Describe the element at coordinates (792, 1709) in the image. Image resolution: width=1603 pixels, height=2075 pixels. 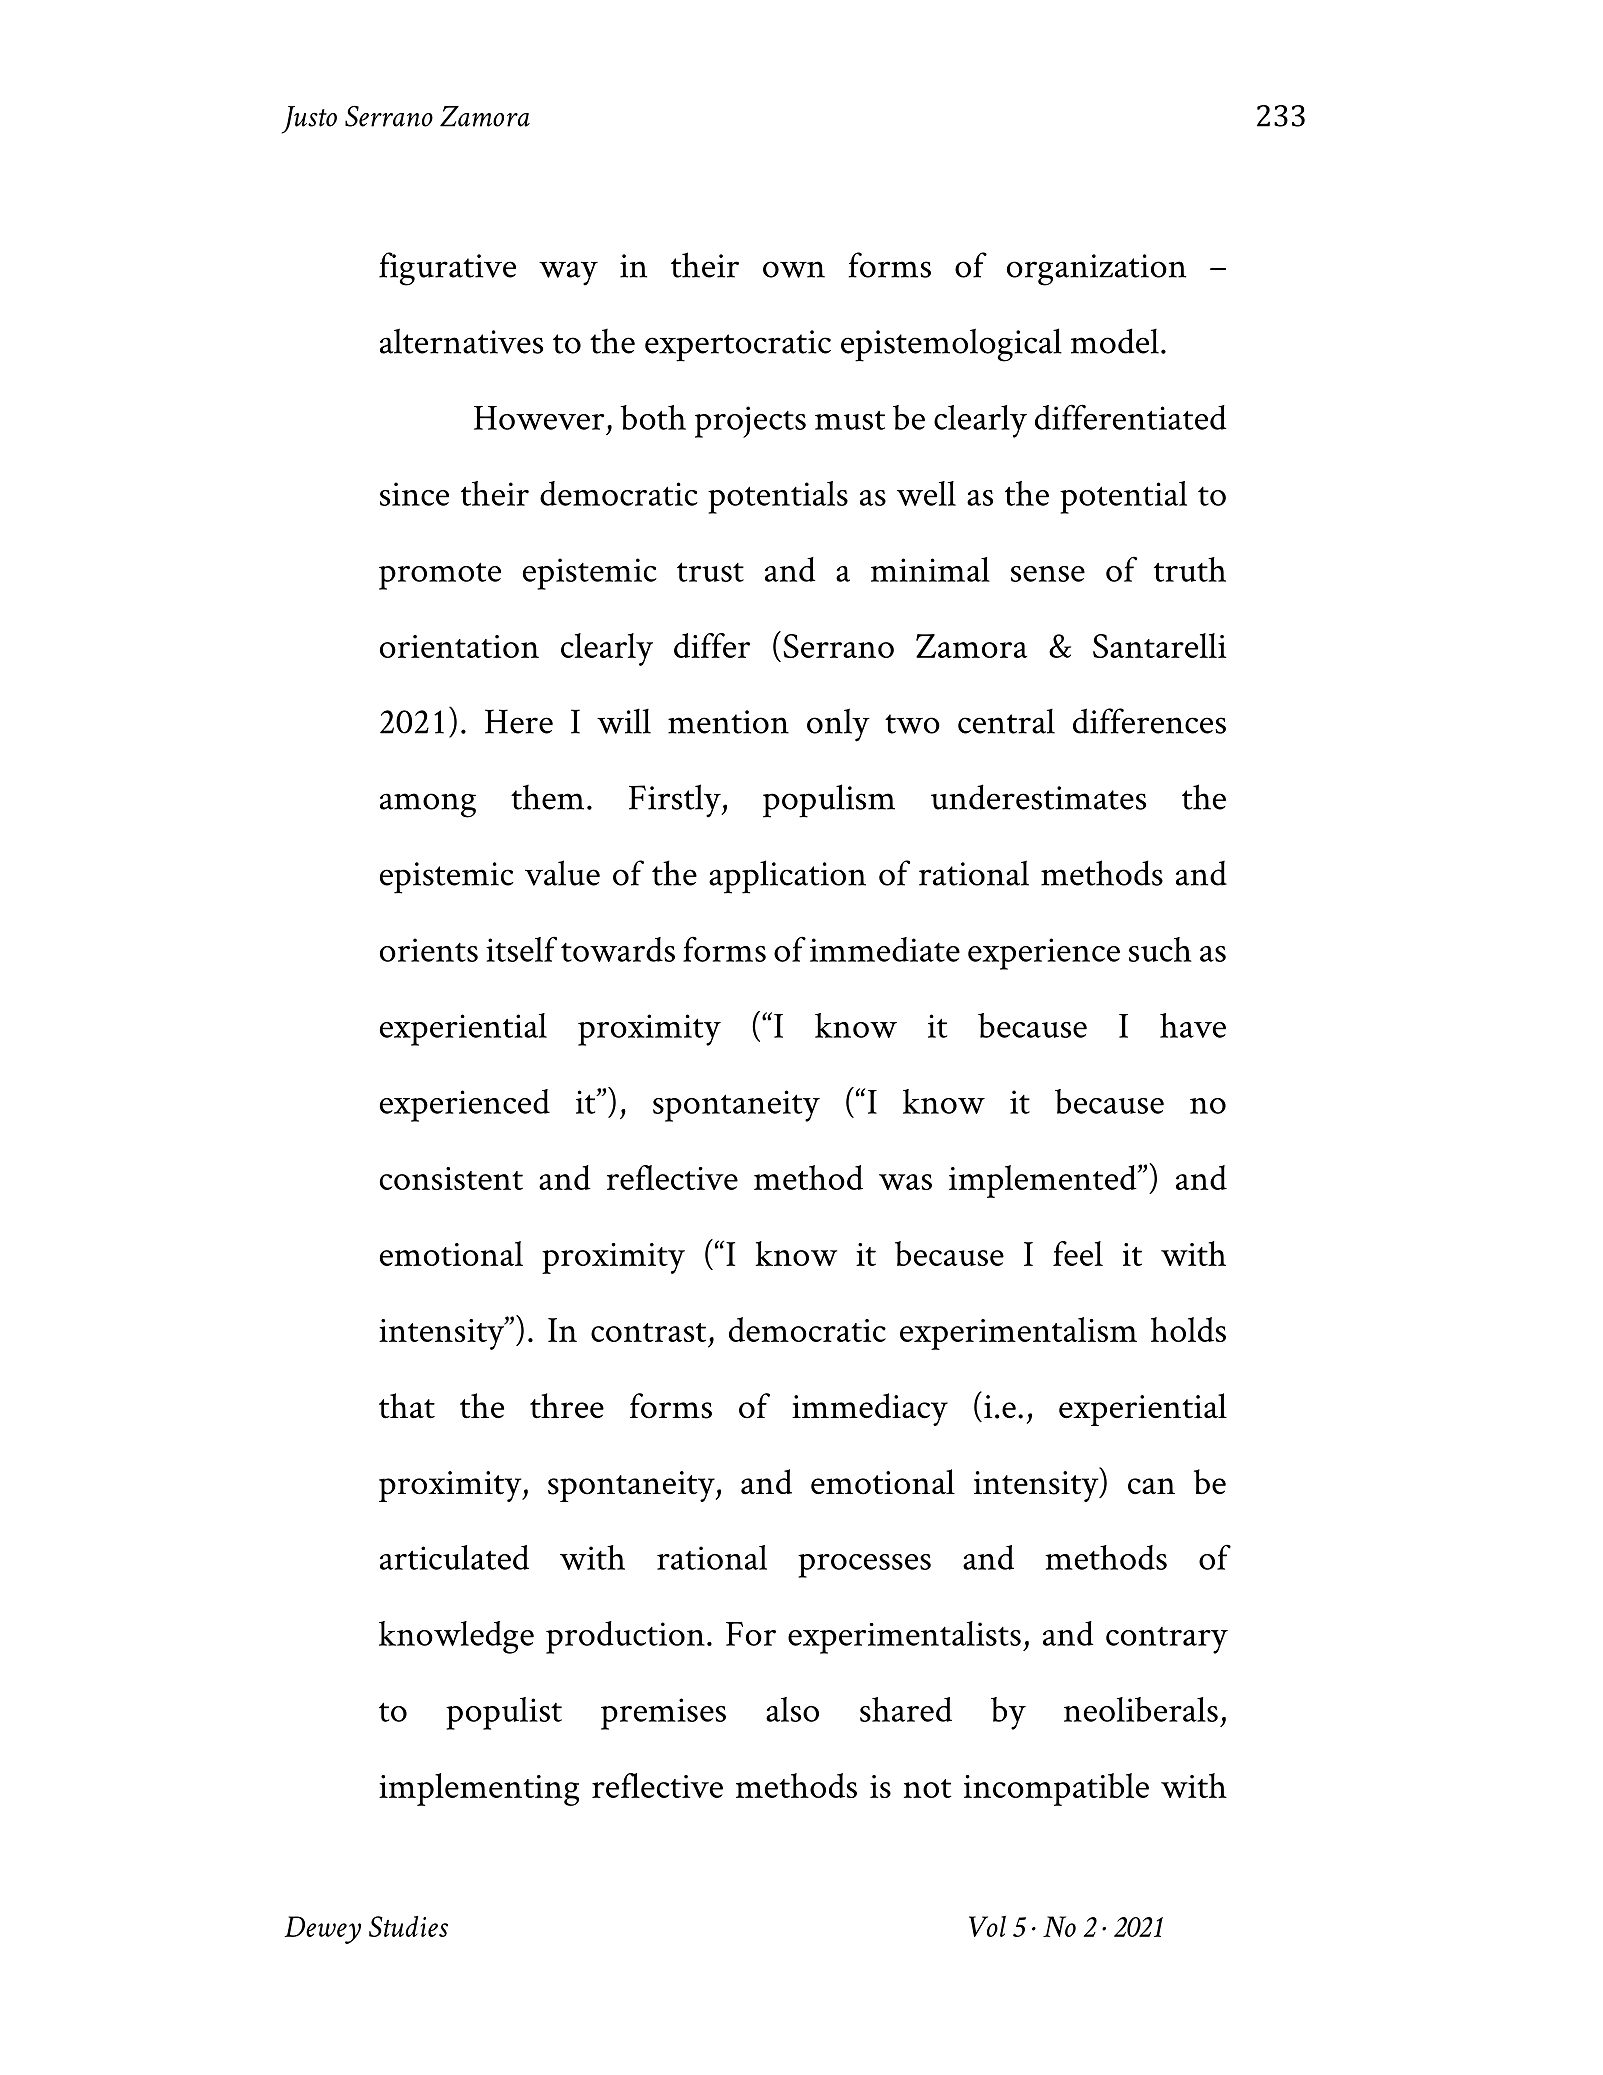
I see `also` at that location.
